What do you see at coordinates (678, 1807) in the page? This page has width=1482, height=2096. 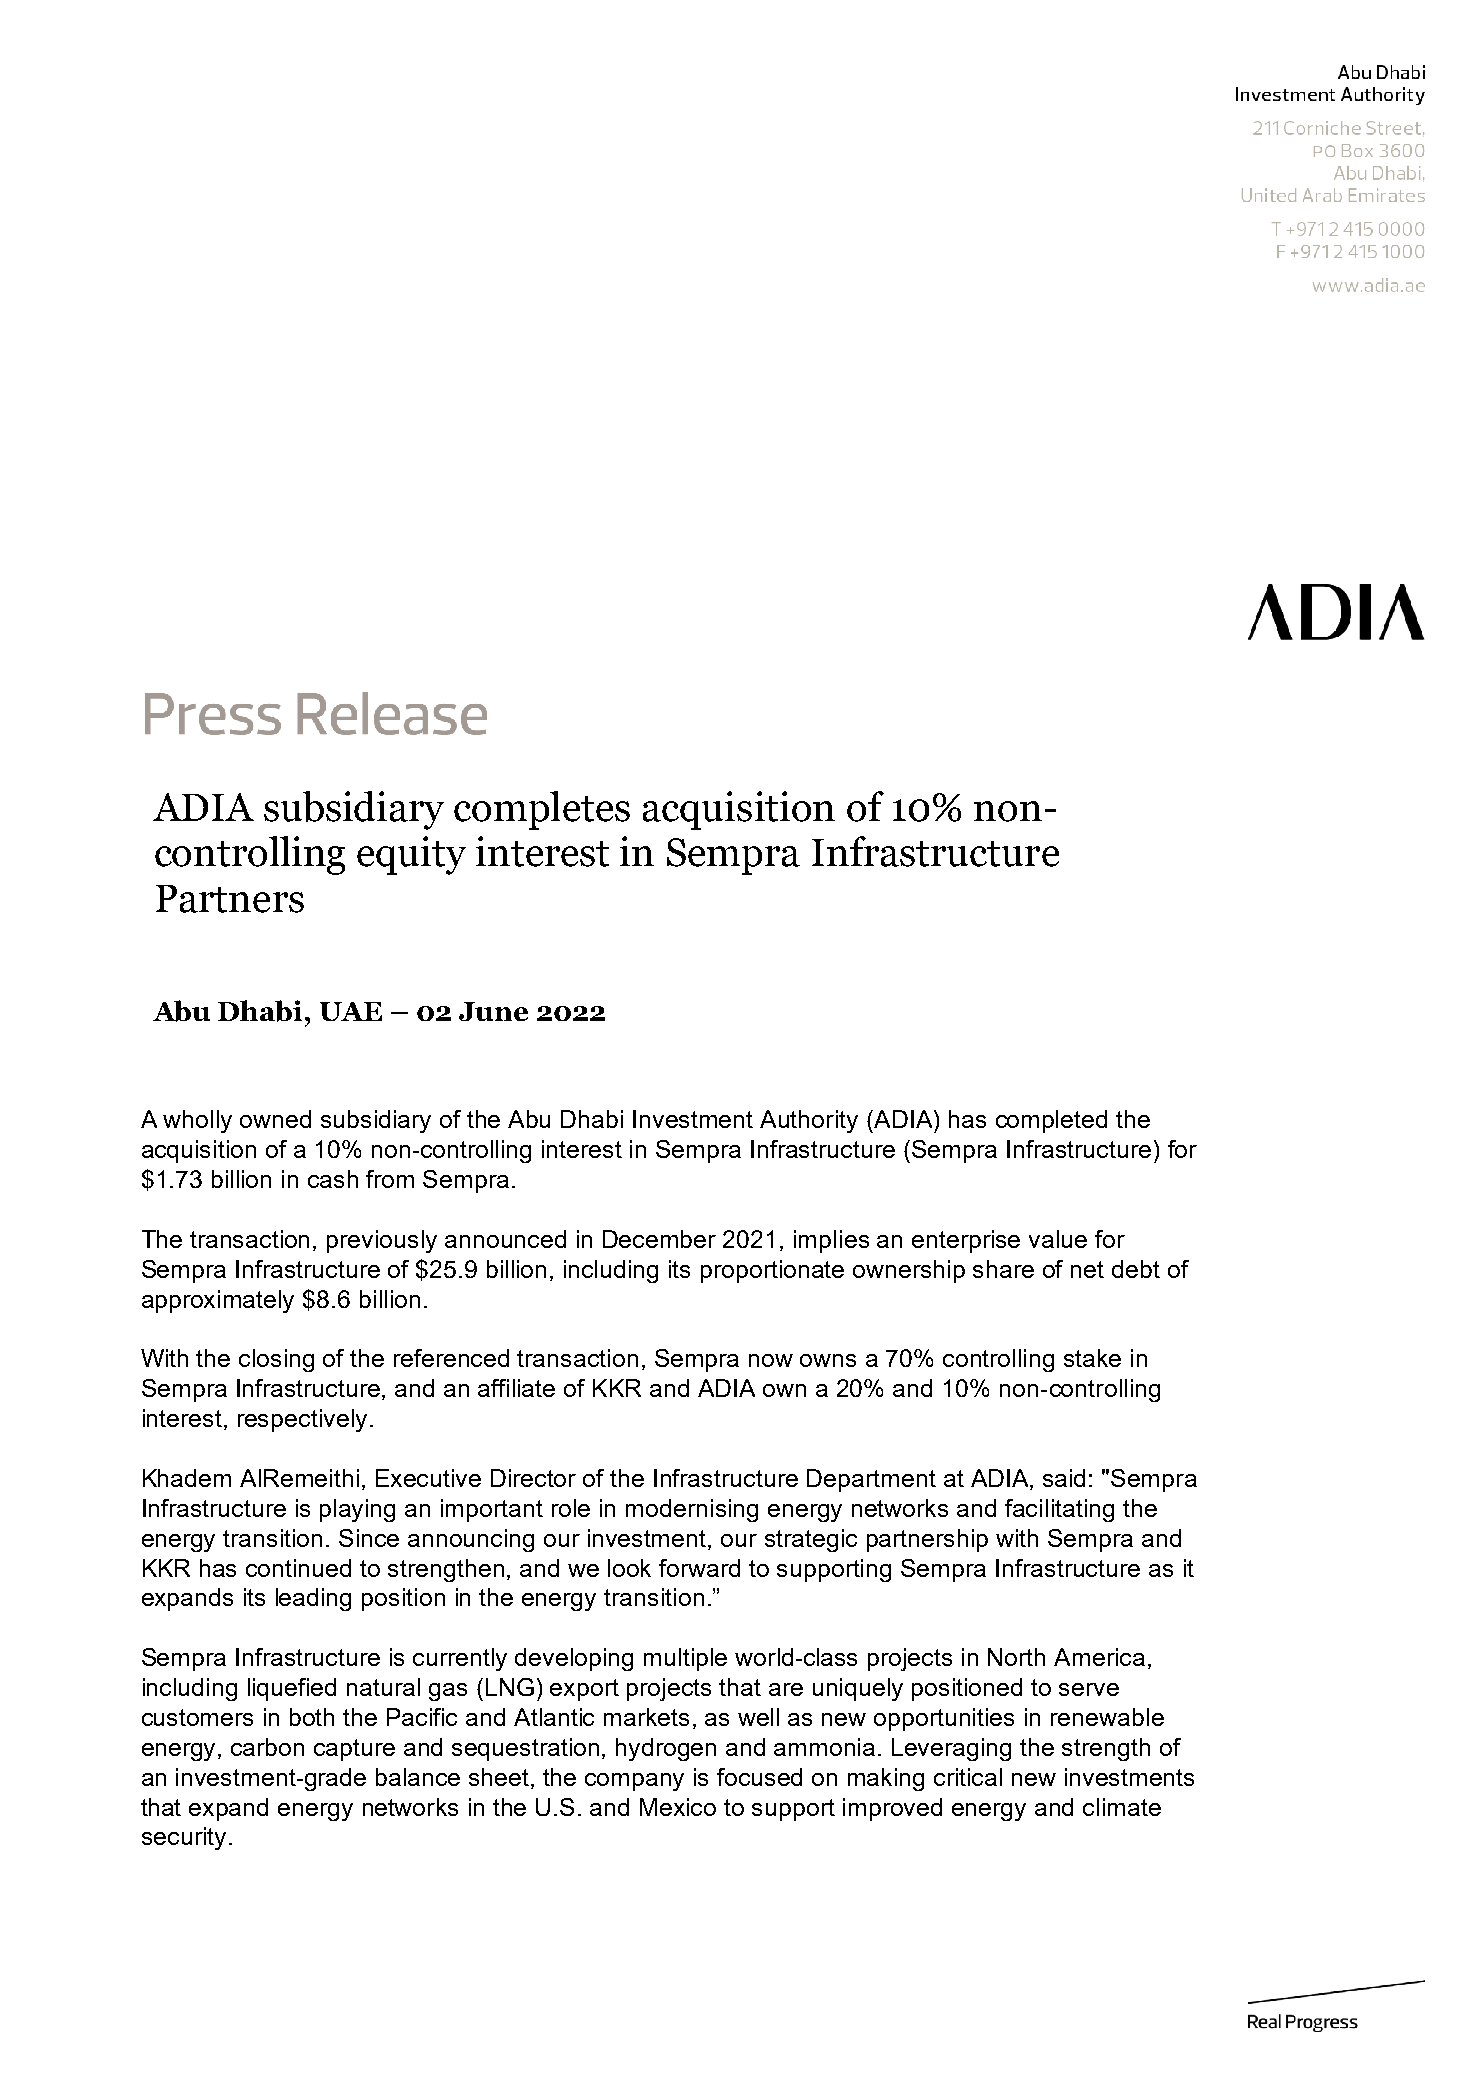 I see `Mexico` at bounding box center [678, 1807].
